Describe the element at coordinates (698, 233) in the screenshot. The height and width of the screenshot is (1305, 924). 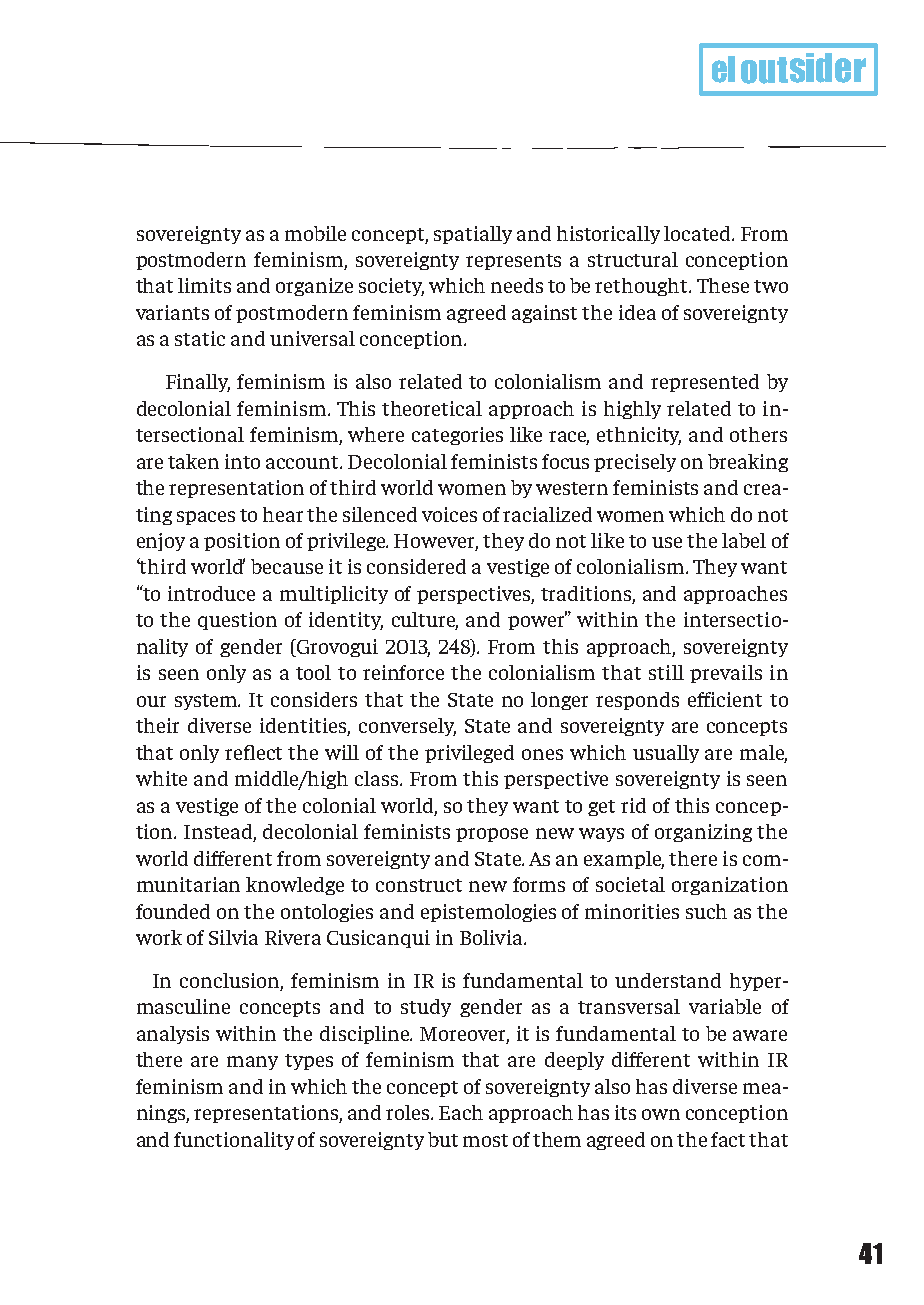
I see `located` at that location.
